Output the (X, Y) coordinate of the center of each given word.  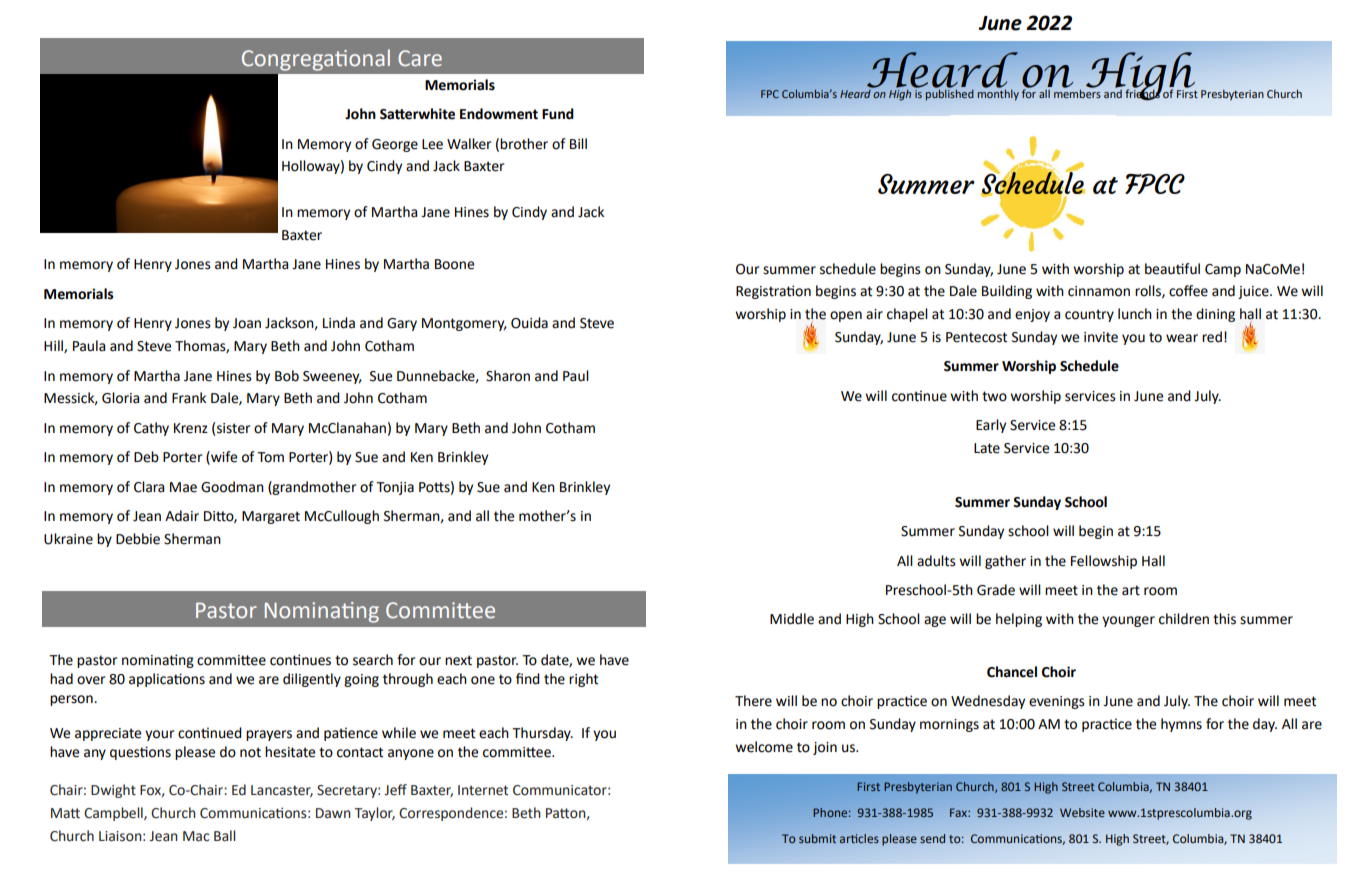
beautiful (1172, 269)
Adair (182, 516)
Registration (773, 292)
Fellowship (1104, 562)
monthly (998, 94)
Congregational (316, 60)
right (583, 680)
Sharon (508, 376)
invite (1101, 337)
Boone (454, 264)
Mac (196, 836)
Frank (189, 398)
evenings (1057, 702)
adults (936, 561)
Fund (558, 114)
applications (167, 680)
